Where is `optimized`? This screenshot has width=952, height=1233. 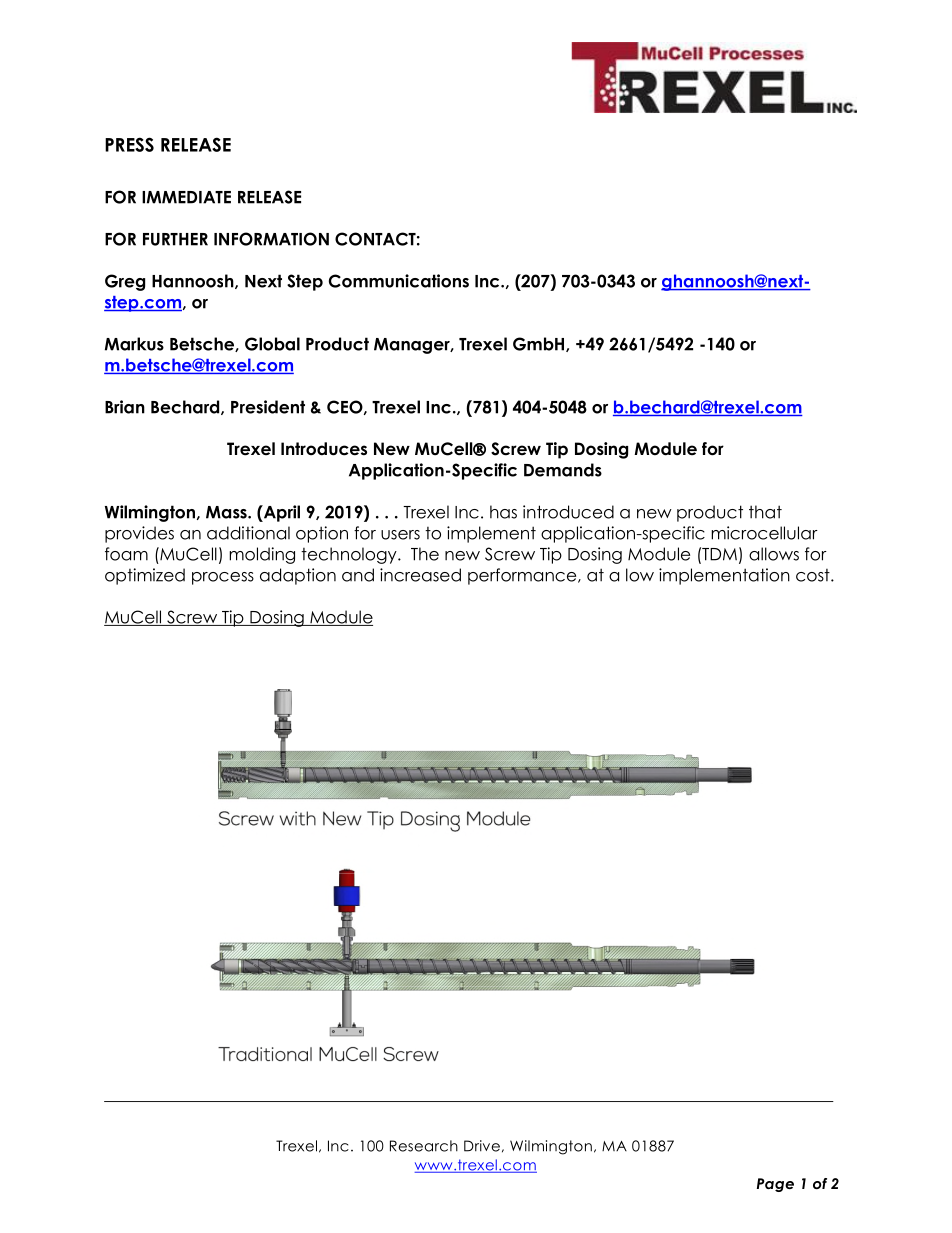 optimized is located at coordinates (145, 576).
